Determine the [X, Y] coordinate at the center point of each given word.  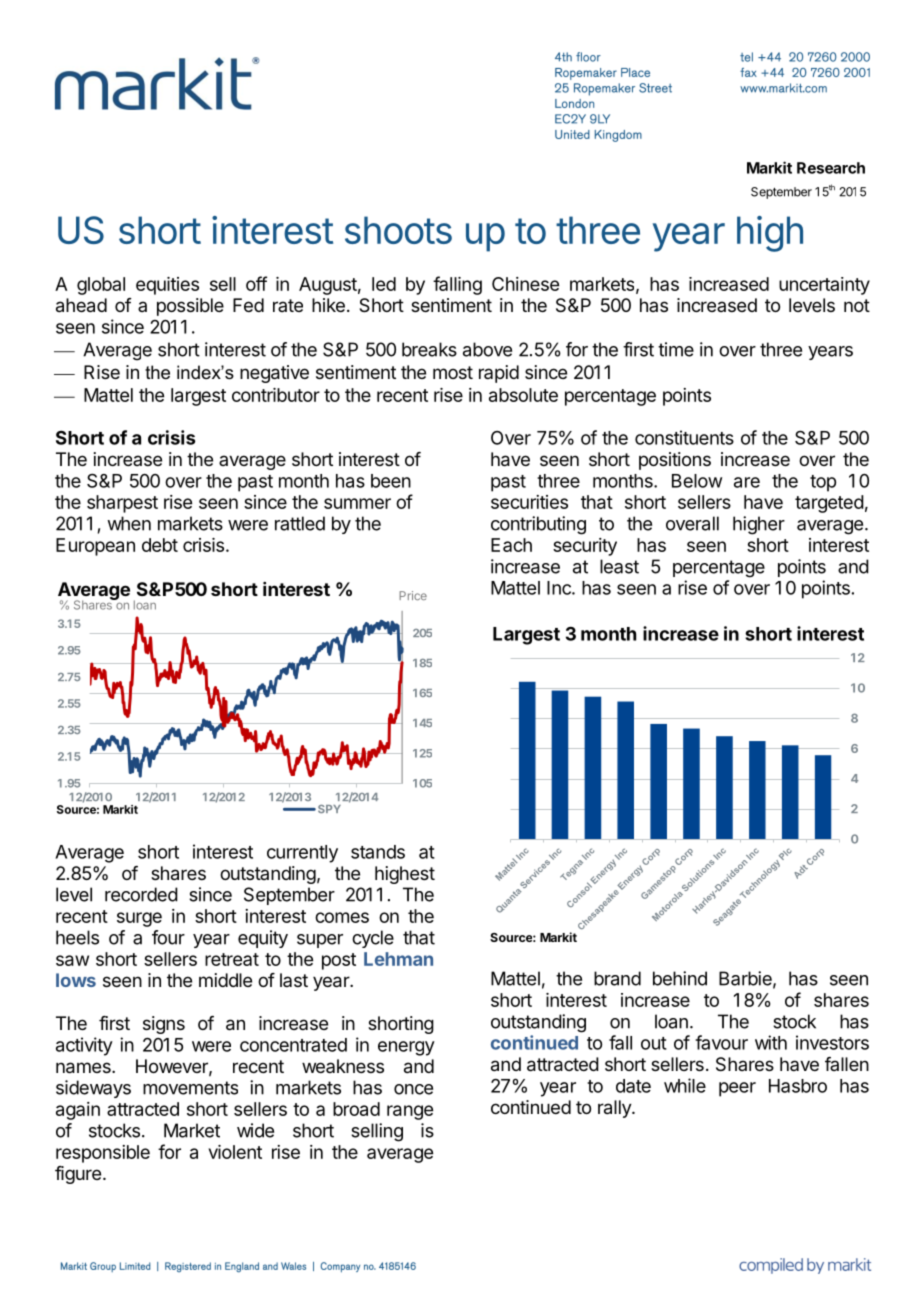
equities [167, 286]
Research [831, 168]
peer [737, 1089]
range [410, 1112]
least [619, 566]
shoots [398, 230]
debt [160, 545]
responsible [103, 1154]
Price [413, 595]
